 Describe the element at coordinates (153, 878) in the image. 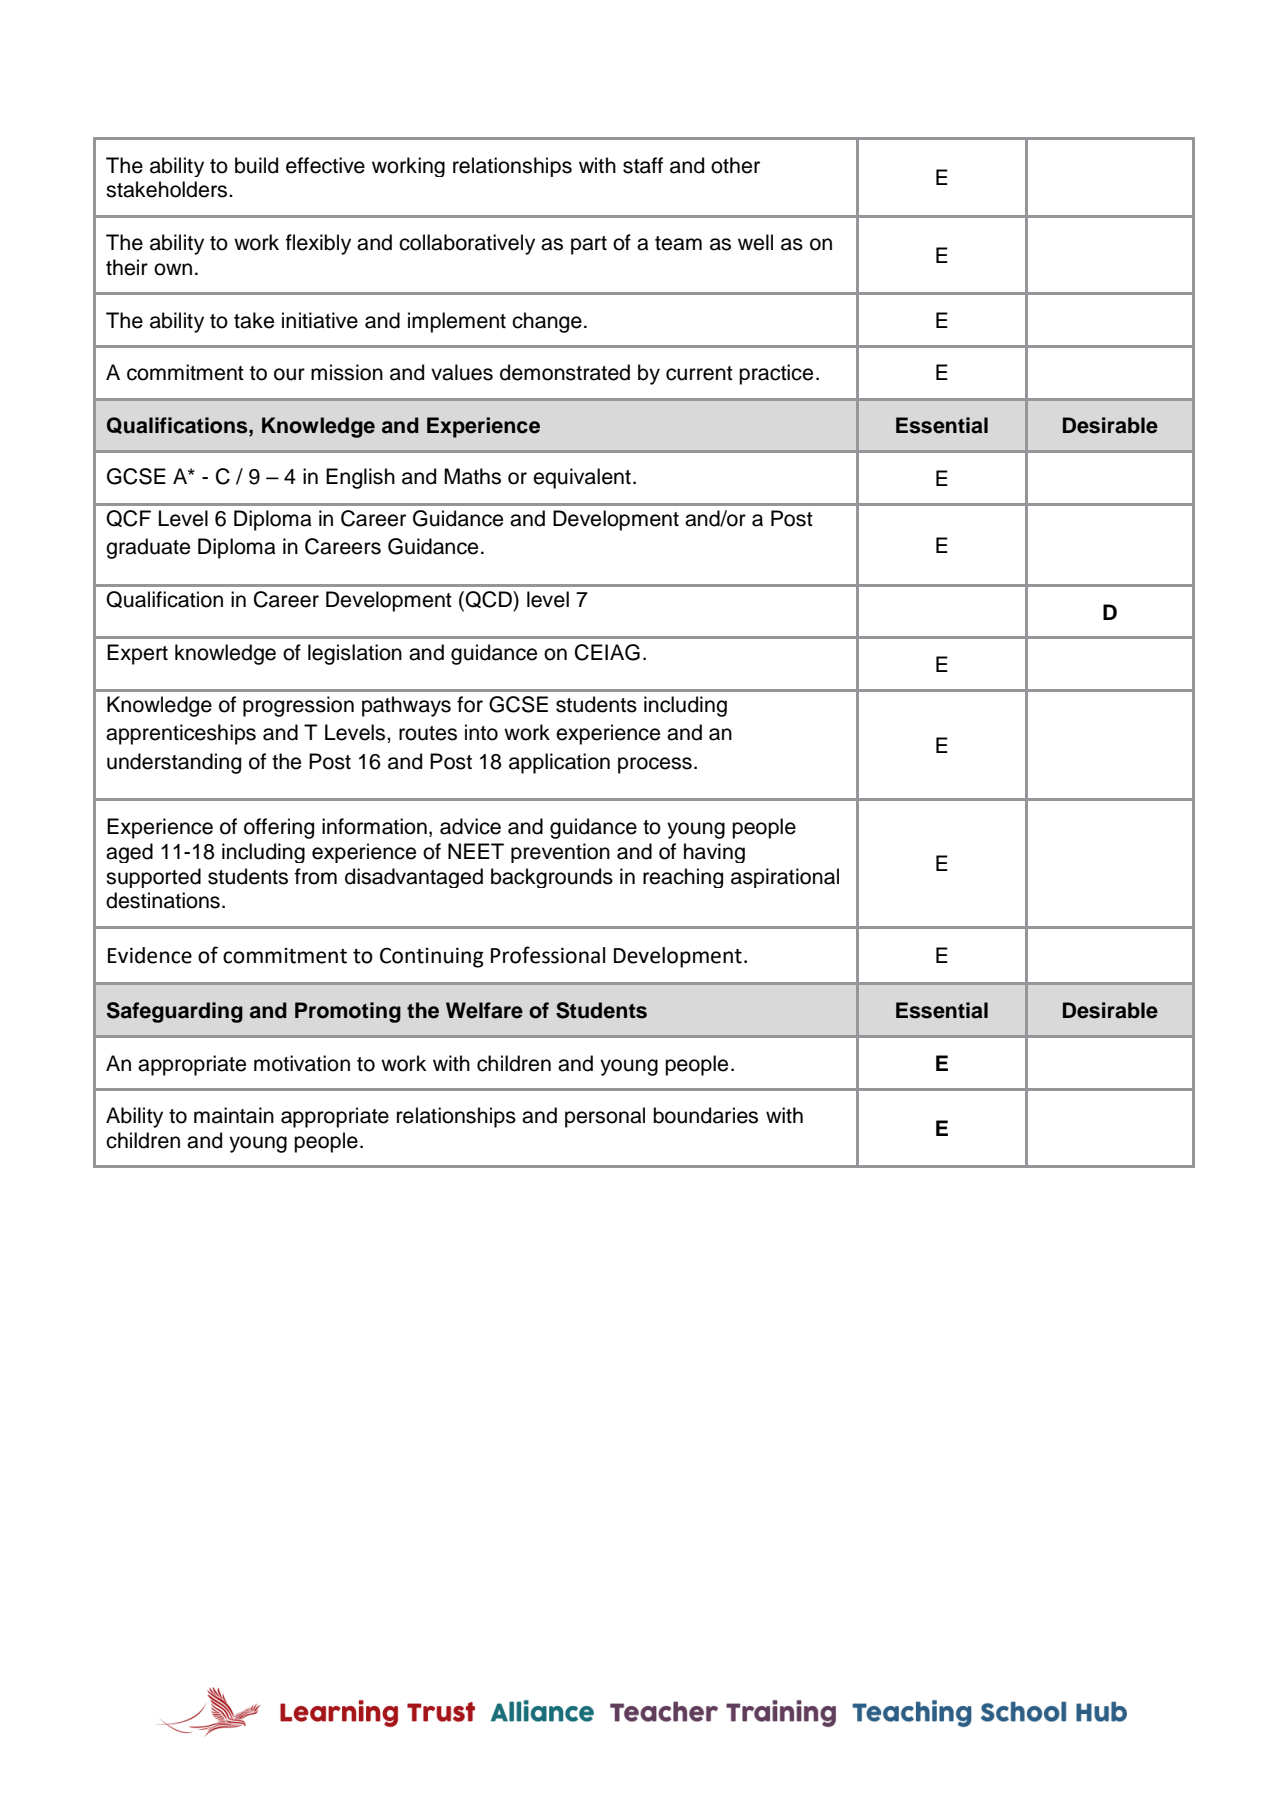

I see `supported` at that location.
